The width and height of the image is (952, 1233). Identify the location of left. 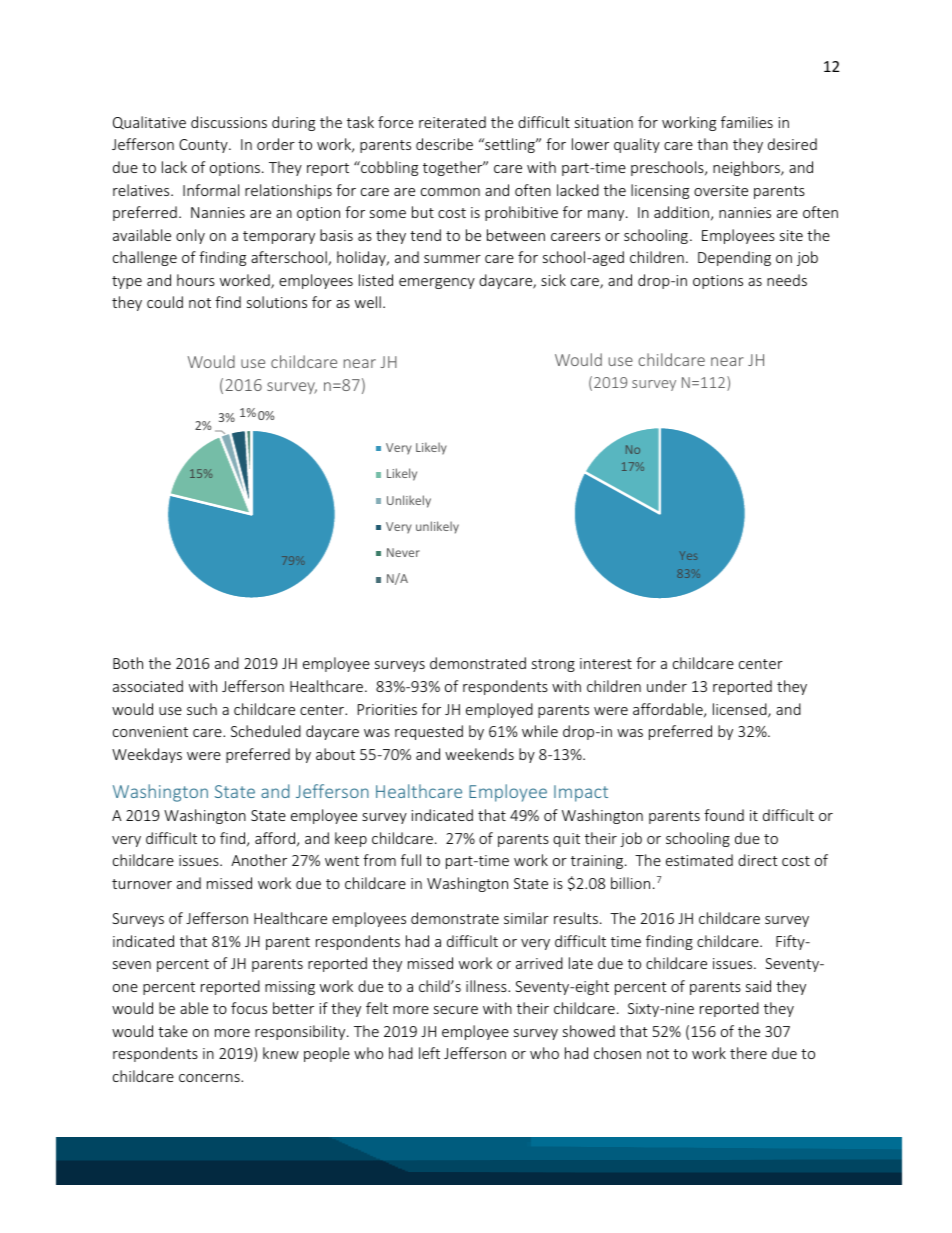
(429, 1053).
